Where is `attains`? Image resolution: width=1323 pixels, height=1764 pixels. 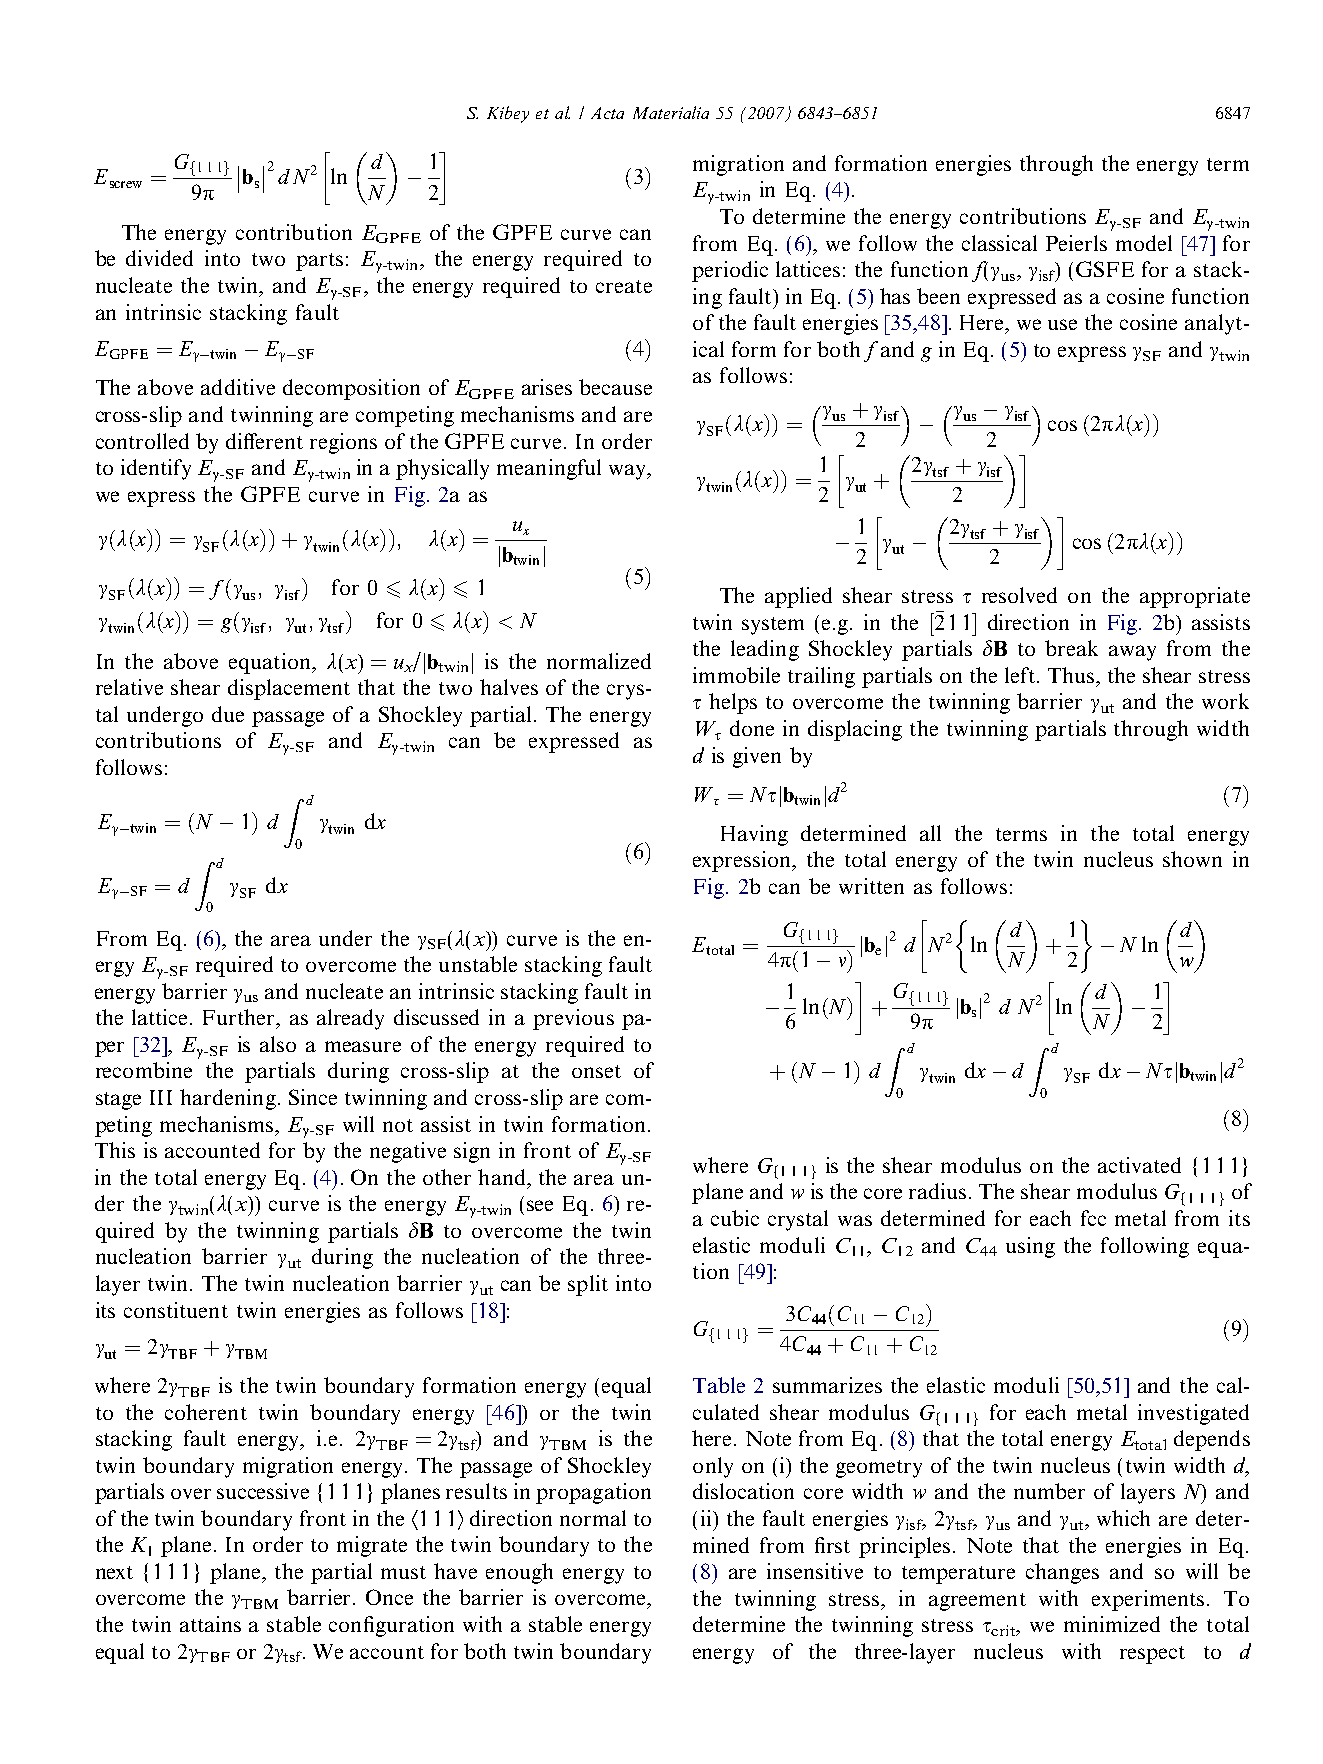 attains is located at coordinates (210, 1624).
